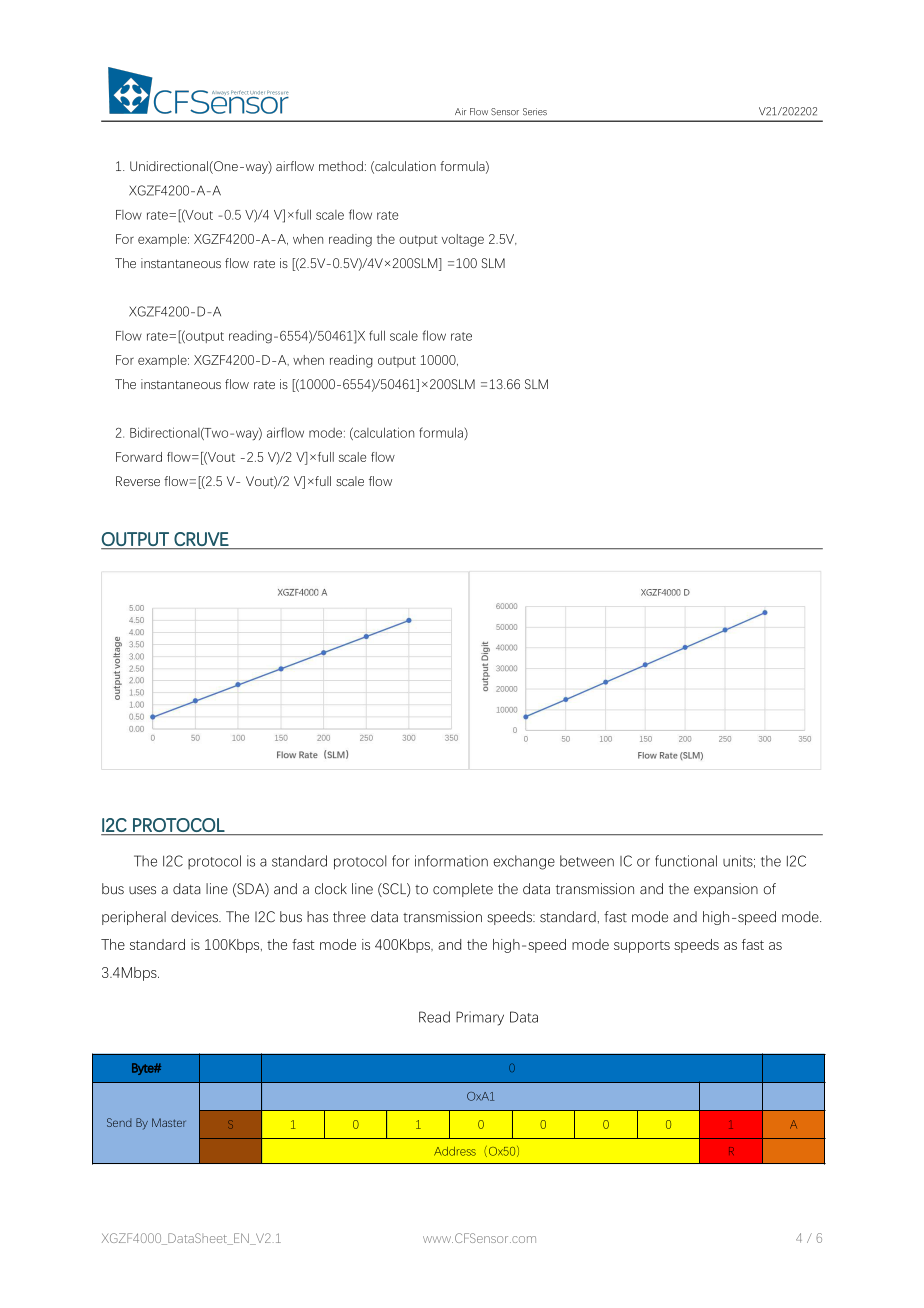 The image size is (924, 1308). I want to click on method, so click(341, 166).
